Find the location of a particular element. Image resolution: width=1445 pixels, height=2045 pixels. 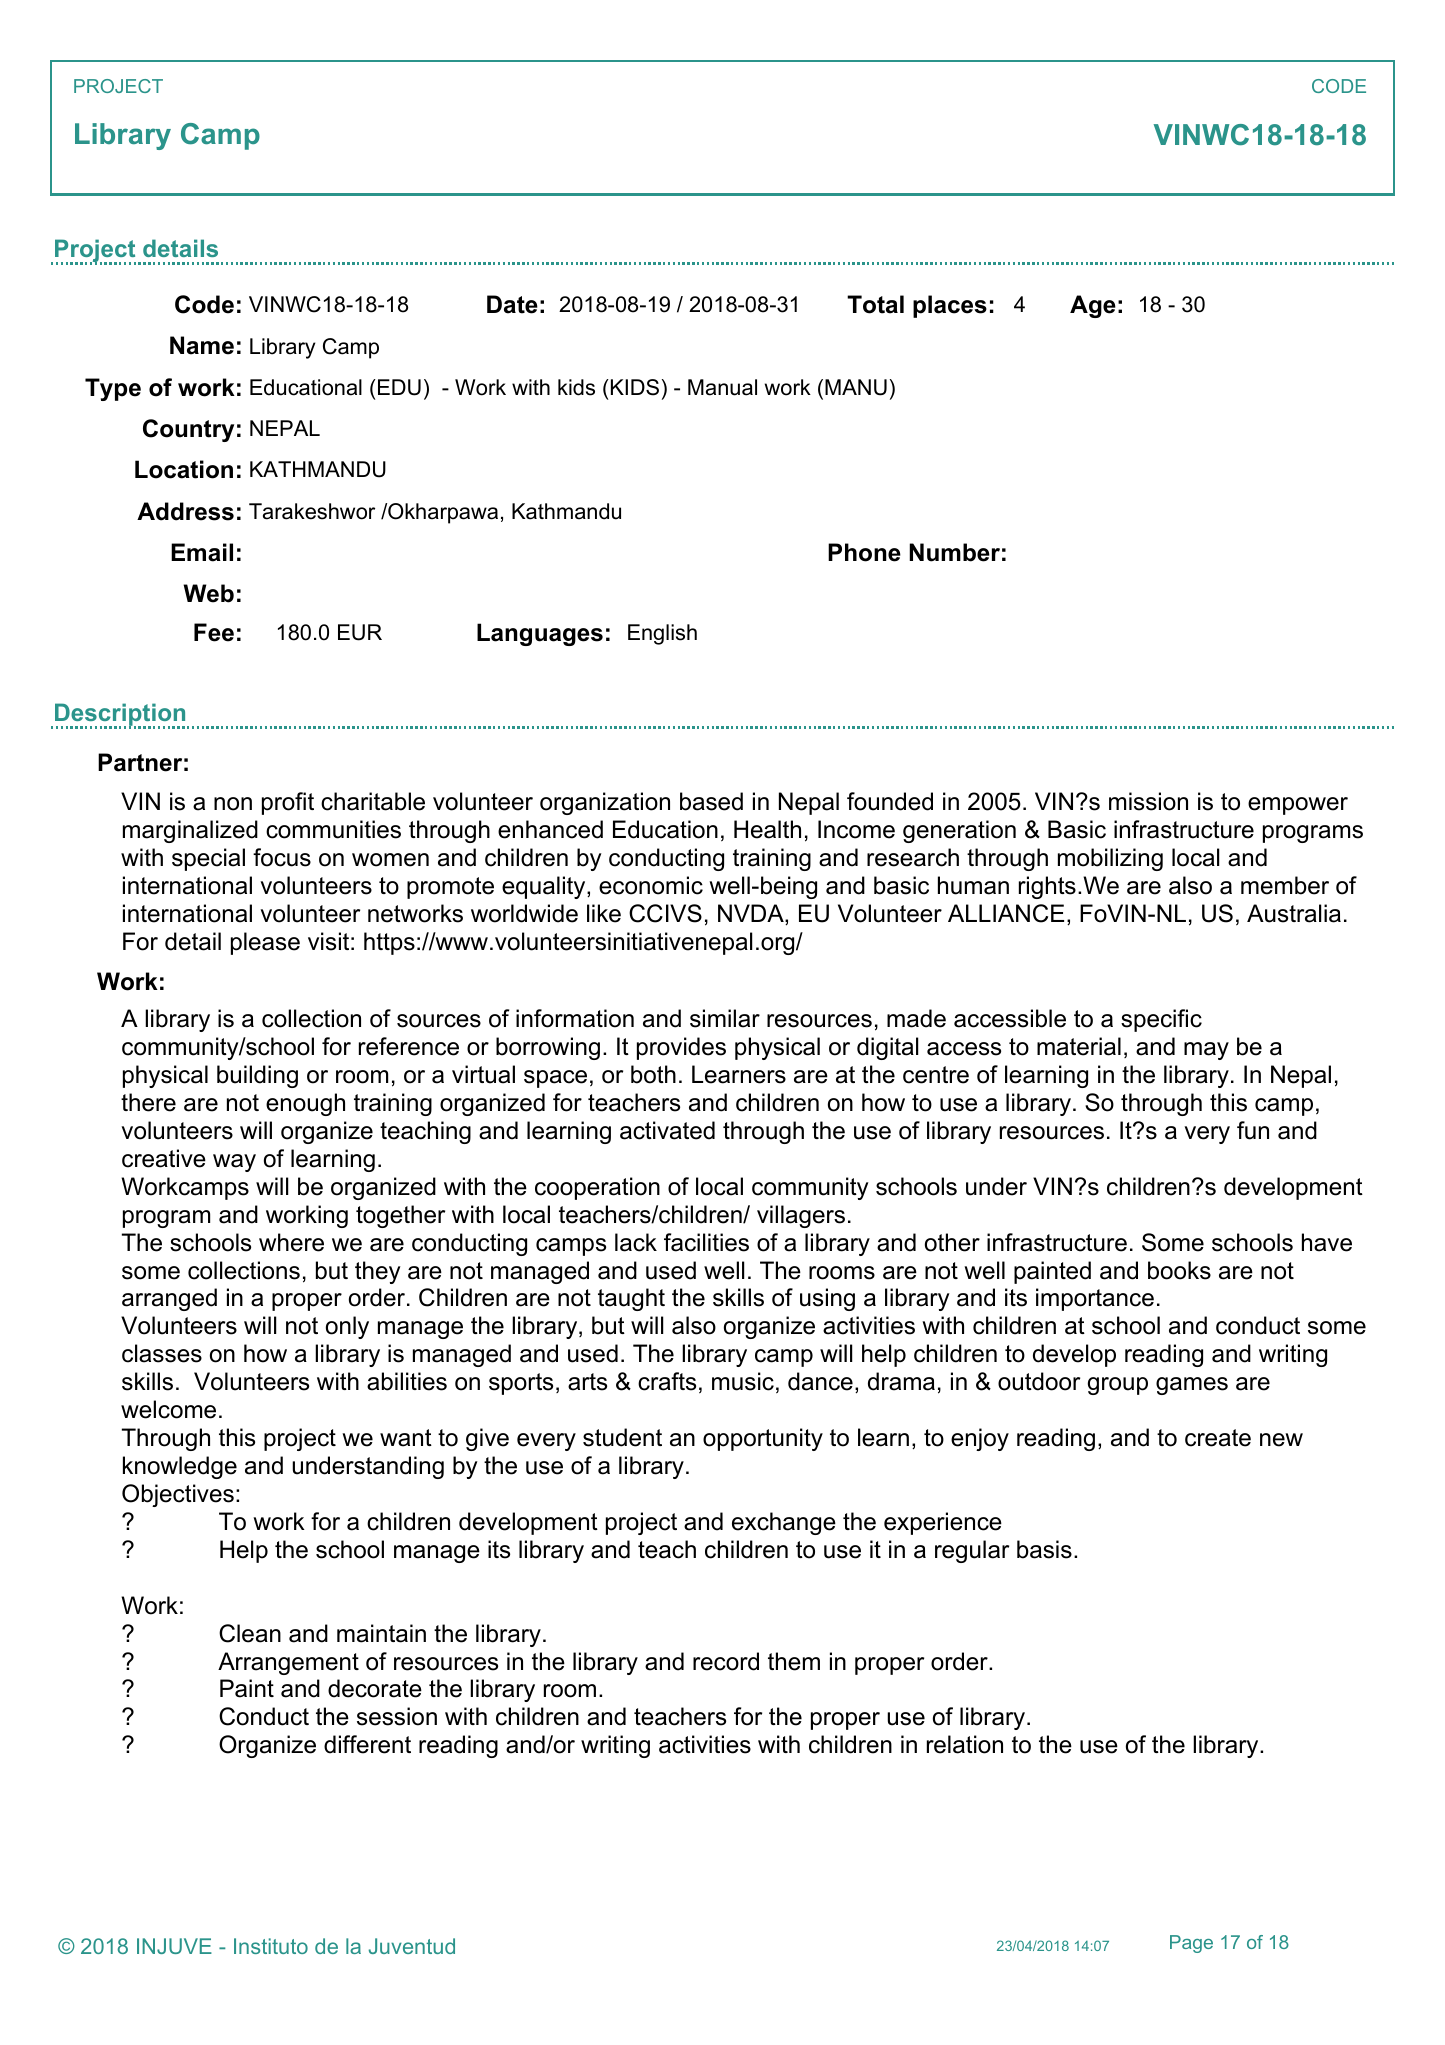

activated is located at coordinates (667, 1130).
